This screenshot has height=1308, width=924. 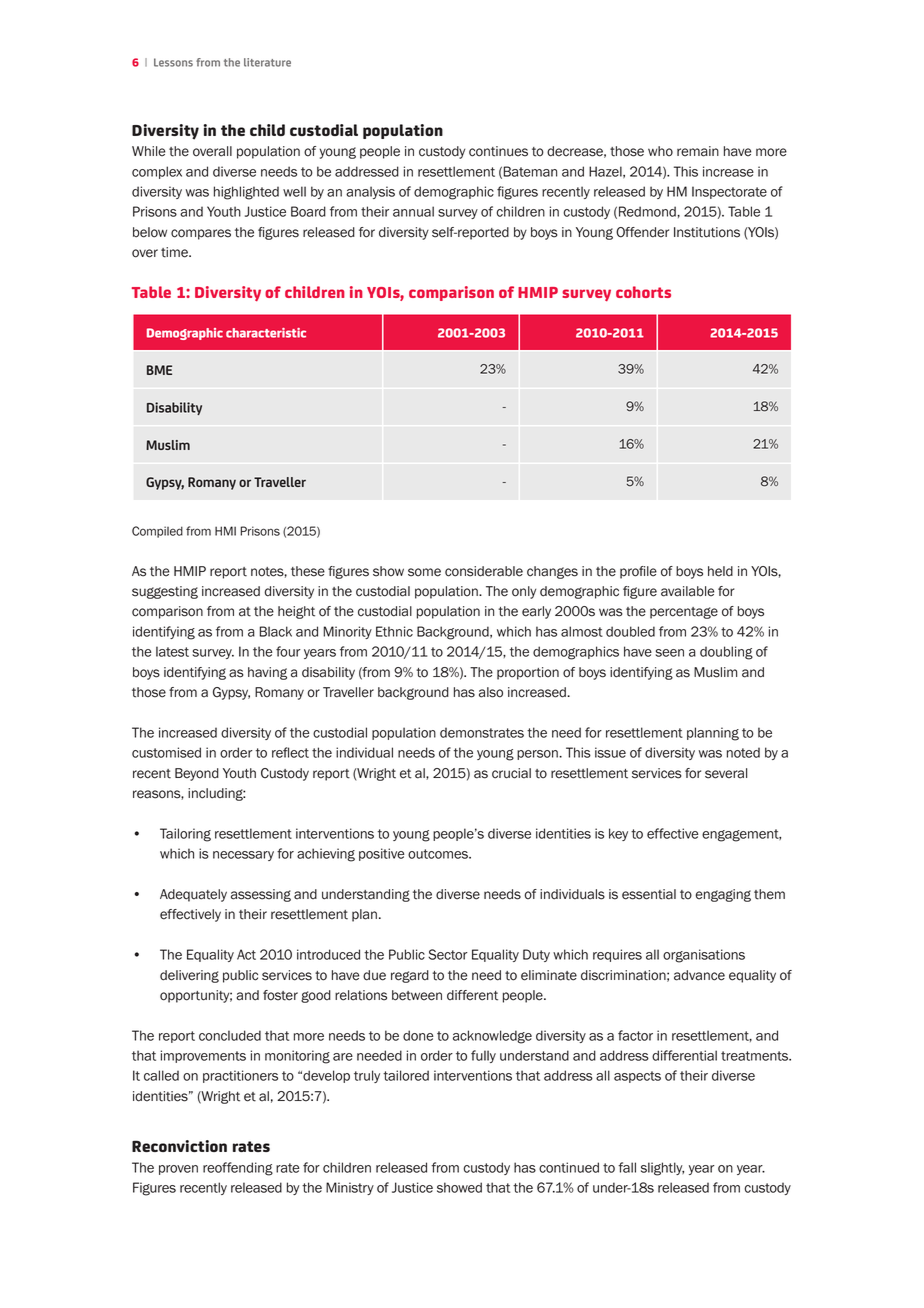 What do you see at coordinates (406, 1075) in the screenshot?
I see `tailored` at bounding box center [406, 1075].
